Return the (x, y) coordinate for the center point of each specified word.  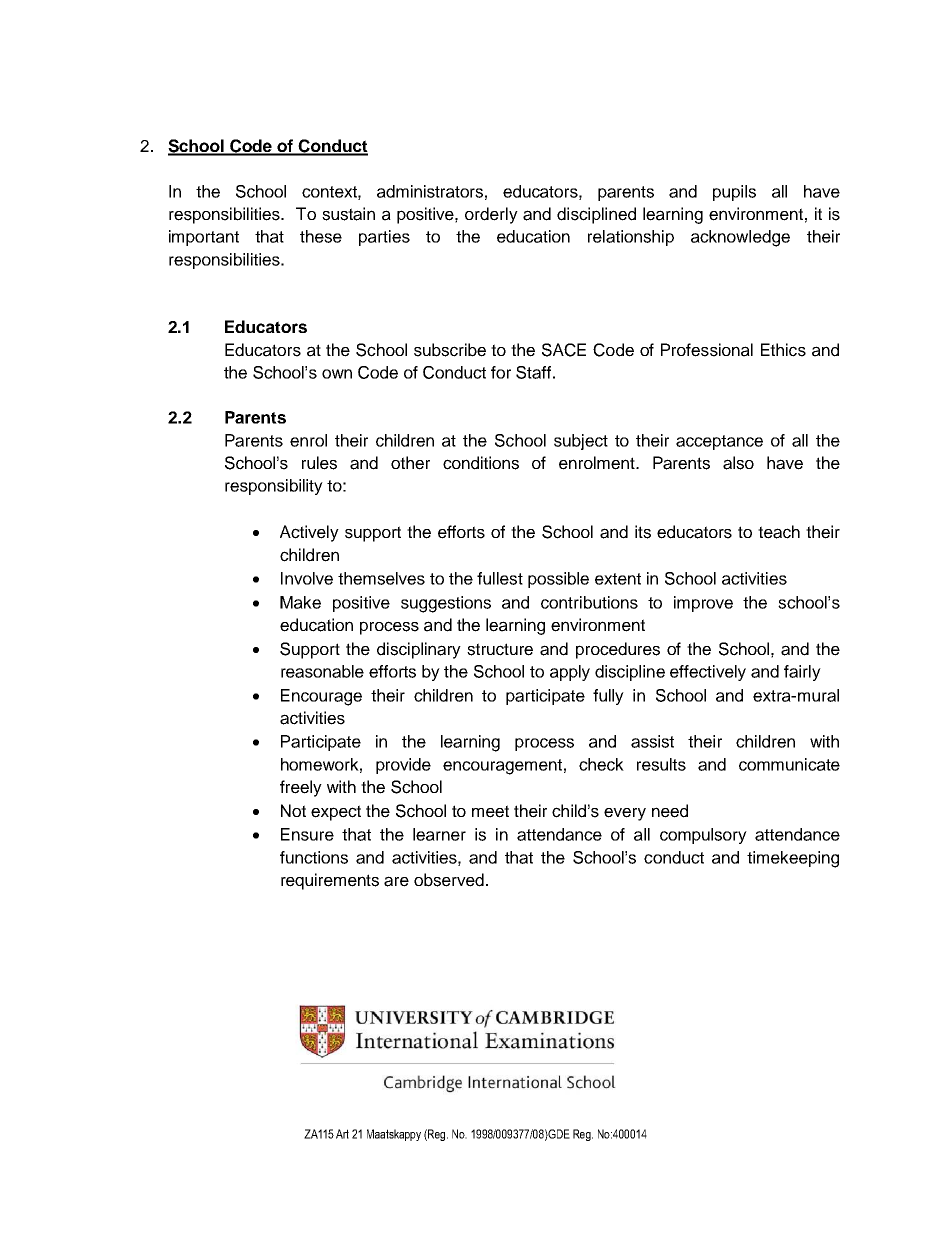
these (321, 236)
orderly (491, 215)
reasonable (322, 671)
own (337, 374)
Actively (309, 533)
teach (779, 532)
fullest (500, 578)
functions (314, 857)
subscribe (450, 350)
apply (570, 673)
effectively (708, 673)
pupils (734, 193)
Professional (707, 350)
